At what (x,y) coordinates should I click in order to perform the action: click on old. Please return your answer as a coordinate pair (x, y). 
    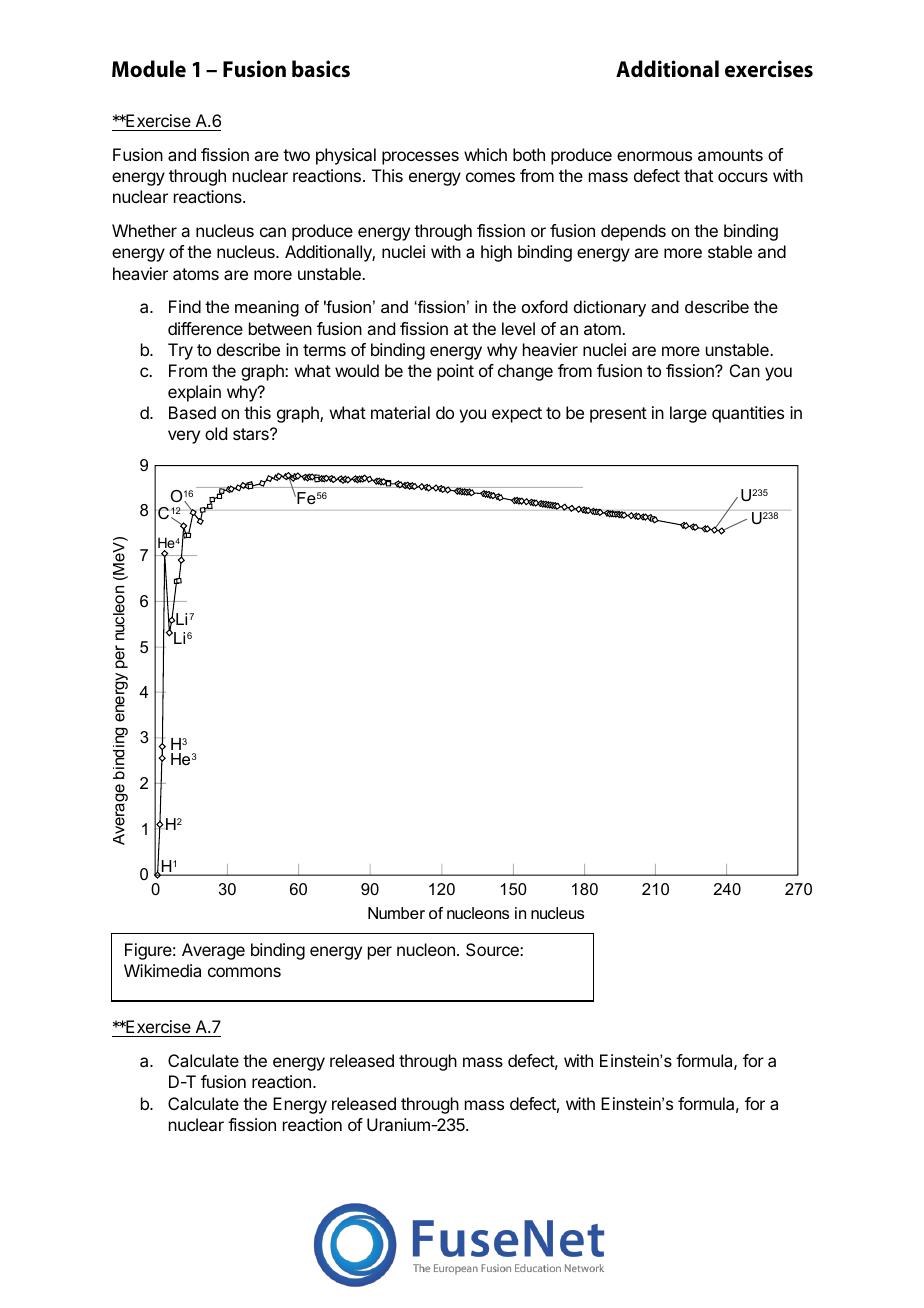
    Looking at the image, I should click on (216, 433).
